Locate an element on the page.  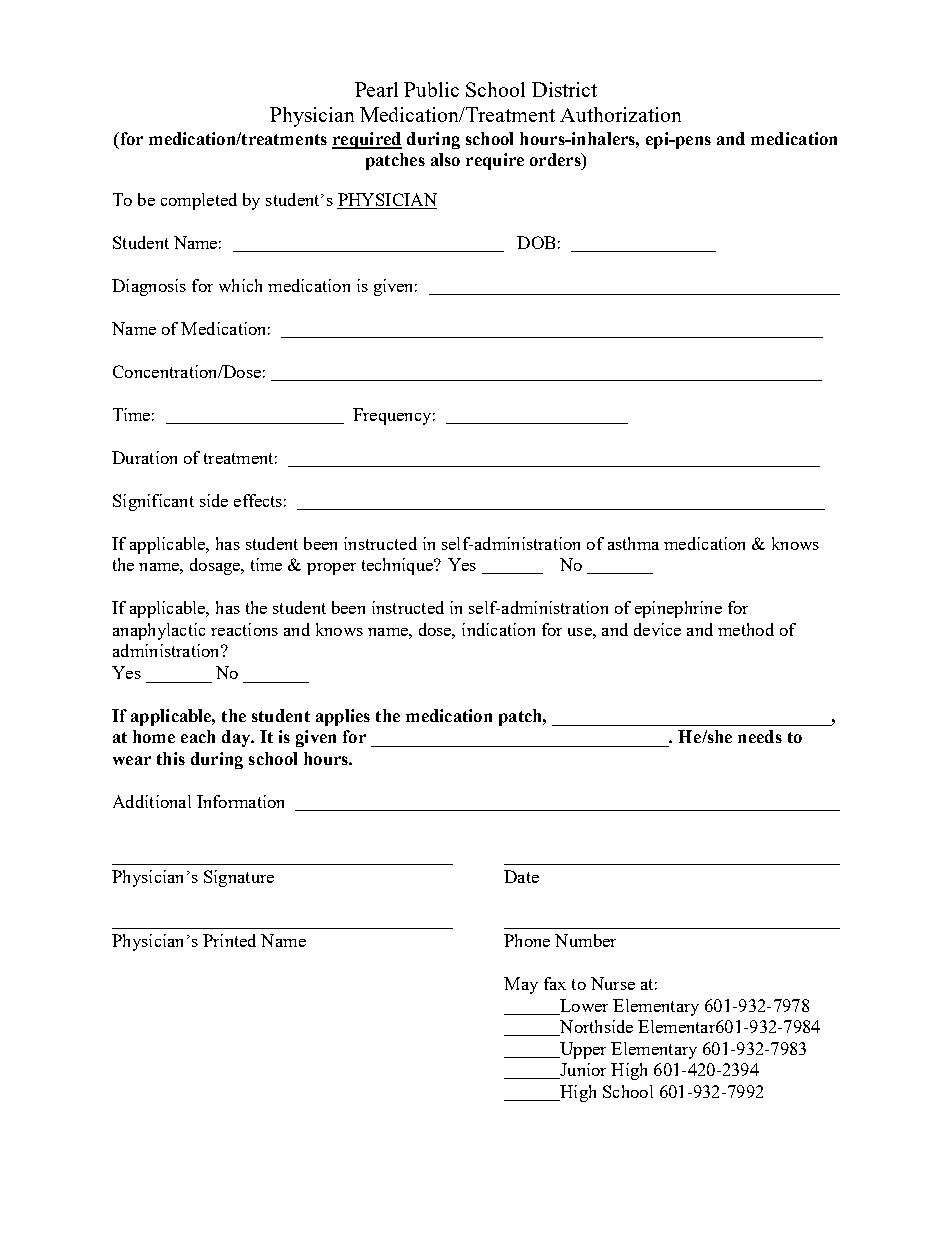
Public is located at coordinates (431, 89).
